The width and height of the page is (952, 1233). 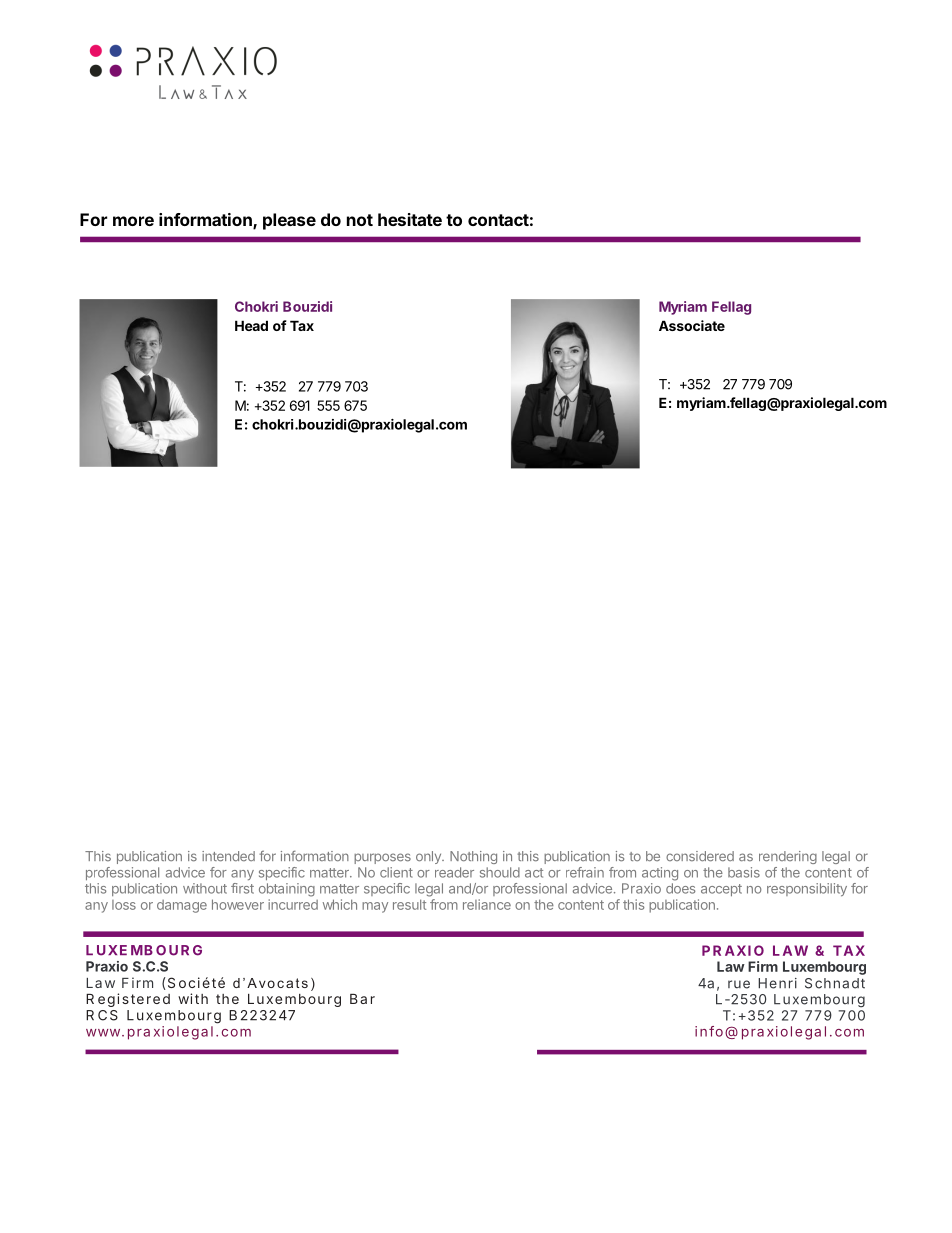 What do you see at coordinates (228, 856) in the page?
I see `intended` at bounding box center [228, 856].
